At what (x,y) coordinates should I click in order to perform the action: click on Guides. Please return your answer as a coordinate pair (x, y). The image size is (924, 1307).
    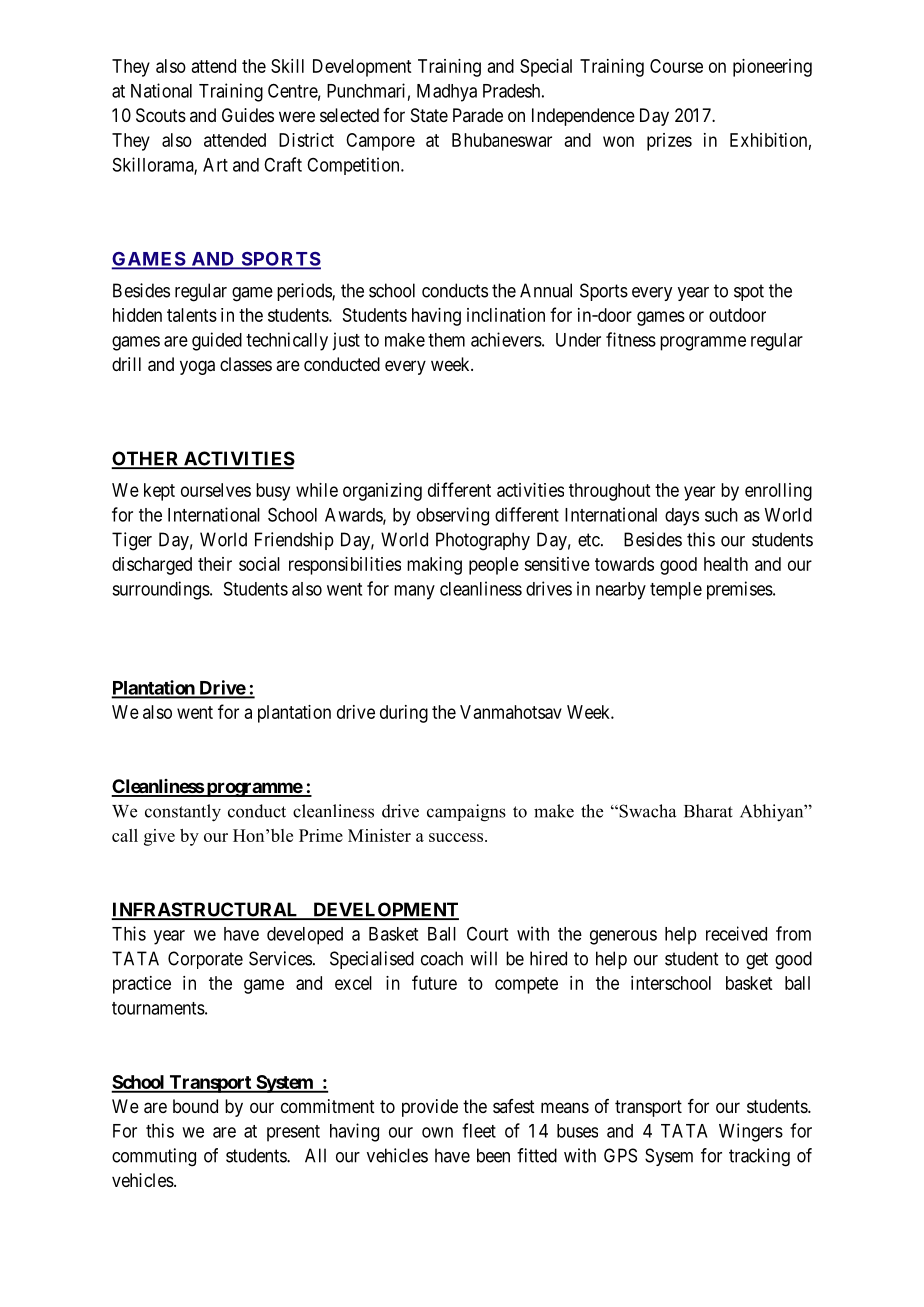
    Looking at the image, I should click on (248, 115).
